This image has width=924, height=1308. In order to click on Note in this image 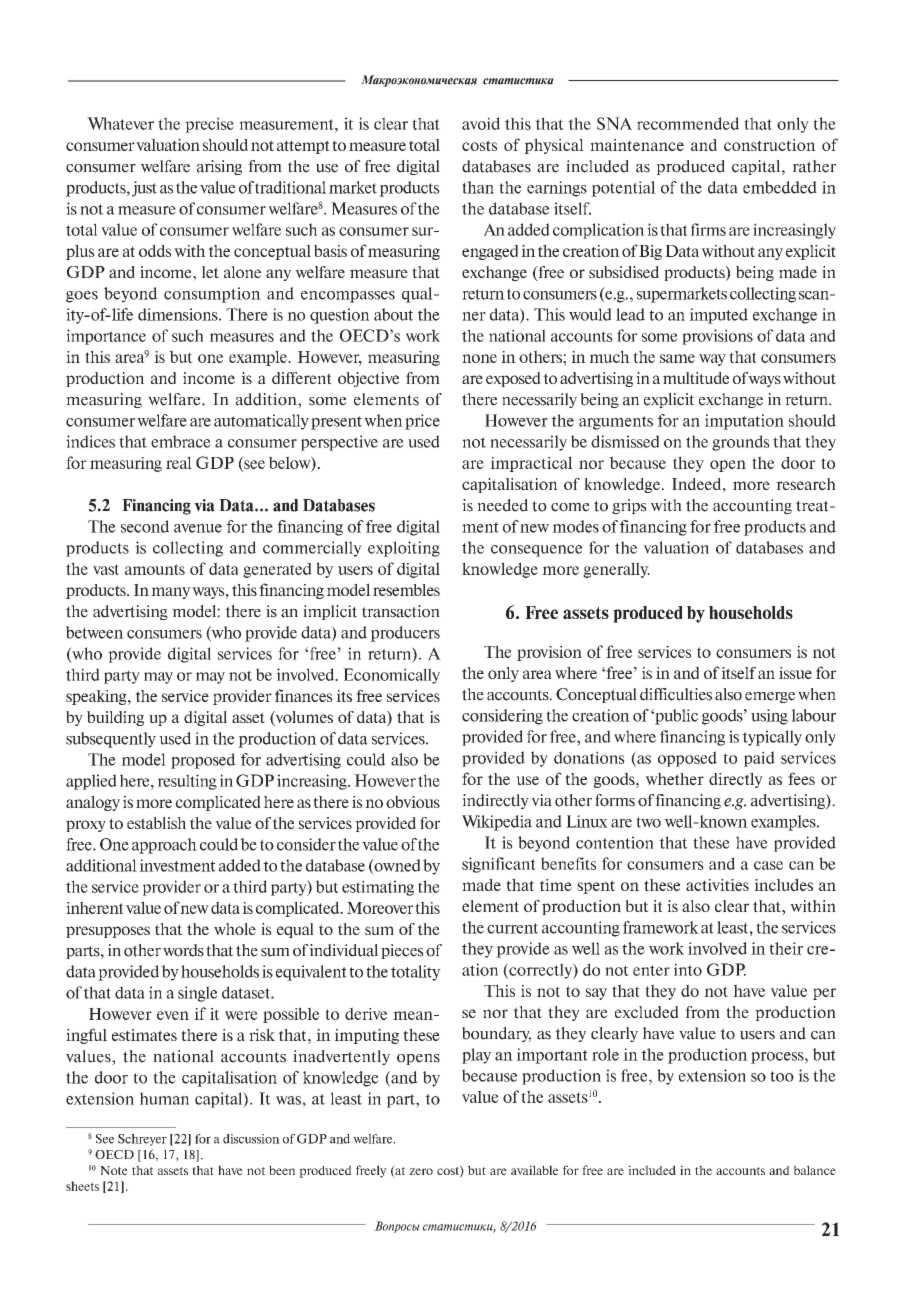, I will do `click(114, 1170)`.
